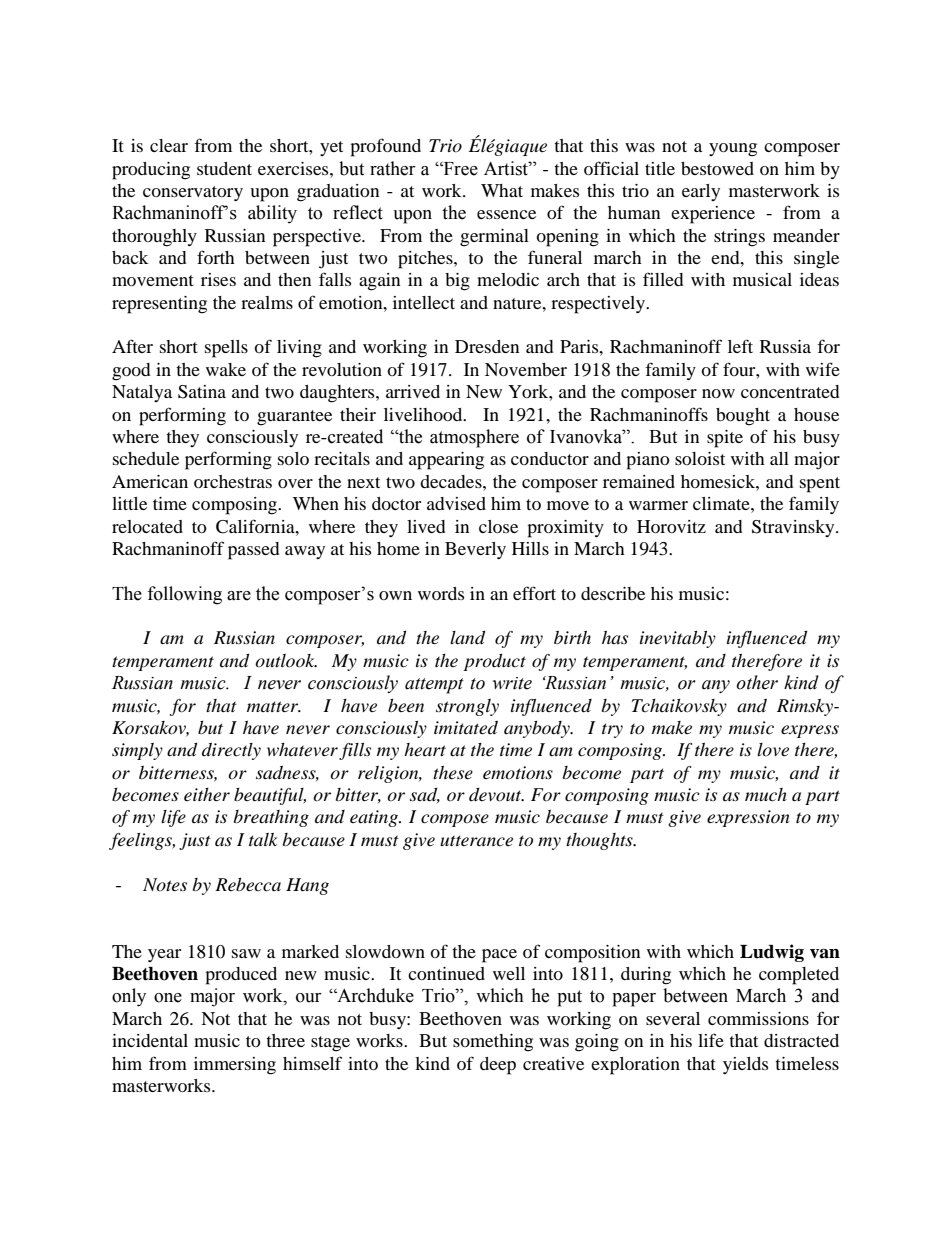  Describe the element at coordinates (146, 458) in the document. I see `schedule` at that location.
